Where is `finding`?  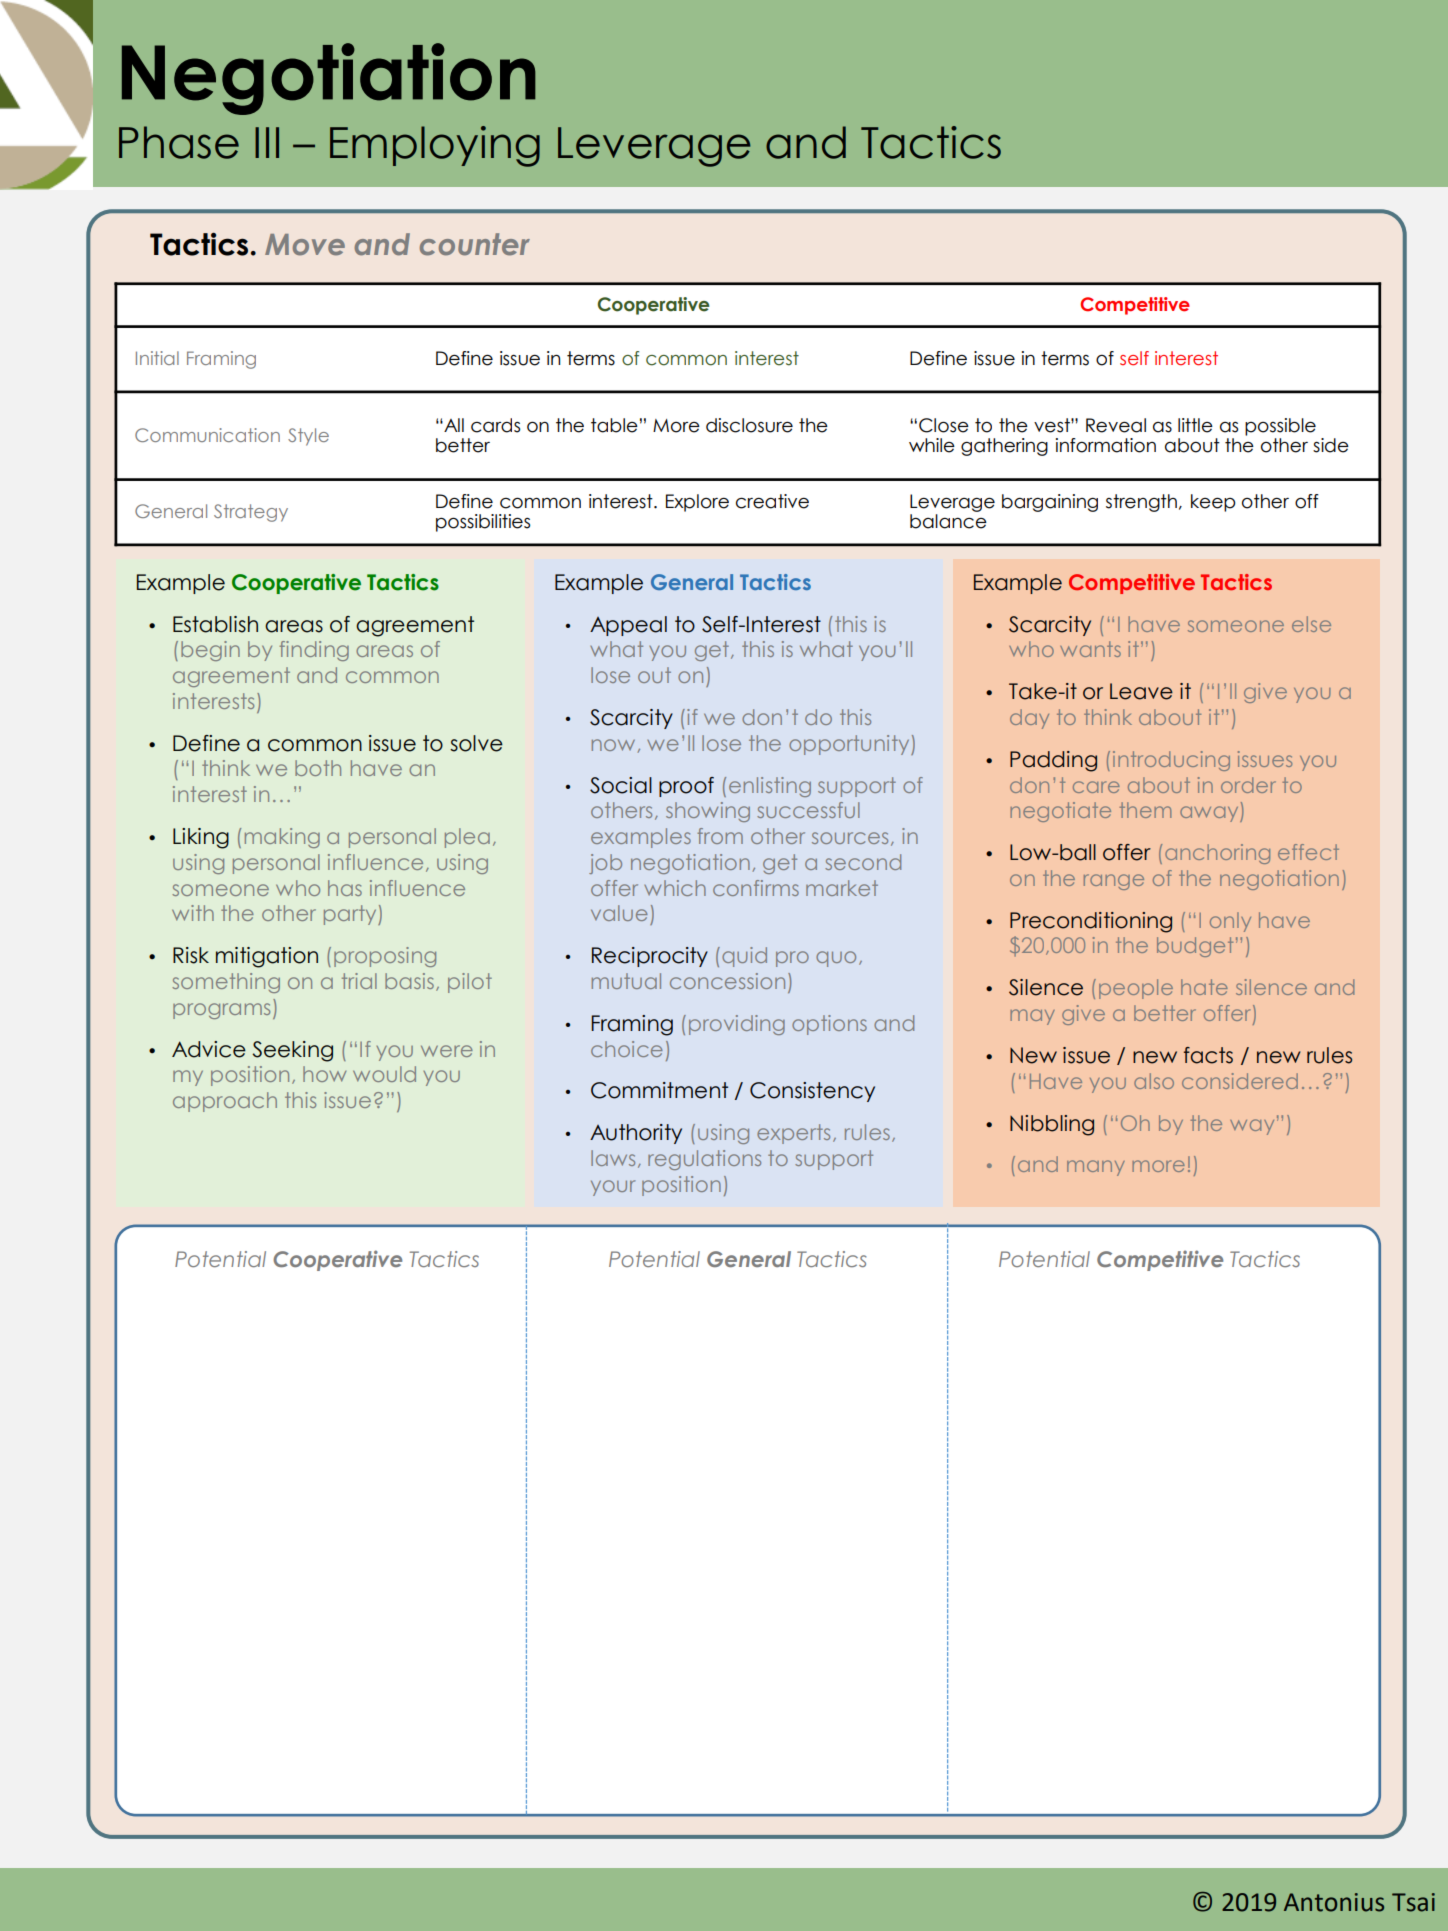 finding is located at coordinates (314, 651).
